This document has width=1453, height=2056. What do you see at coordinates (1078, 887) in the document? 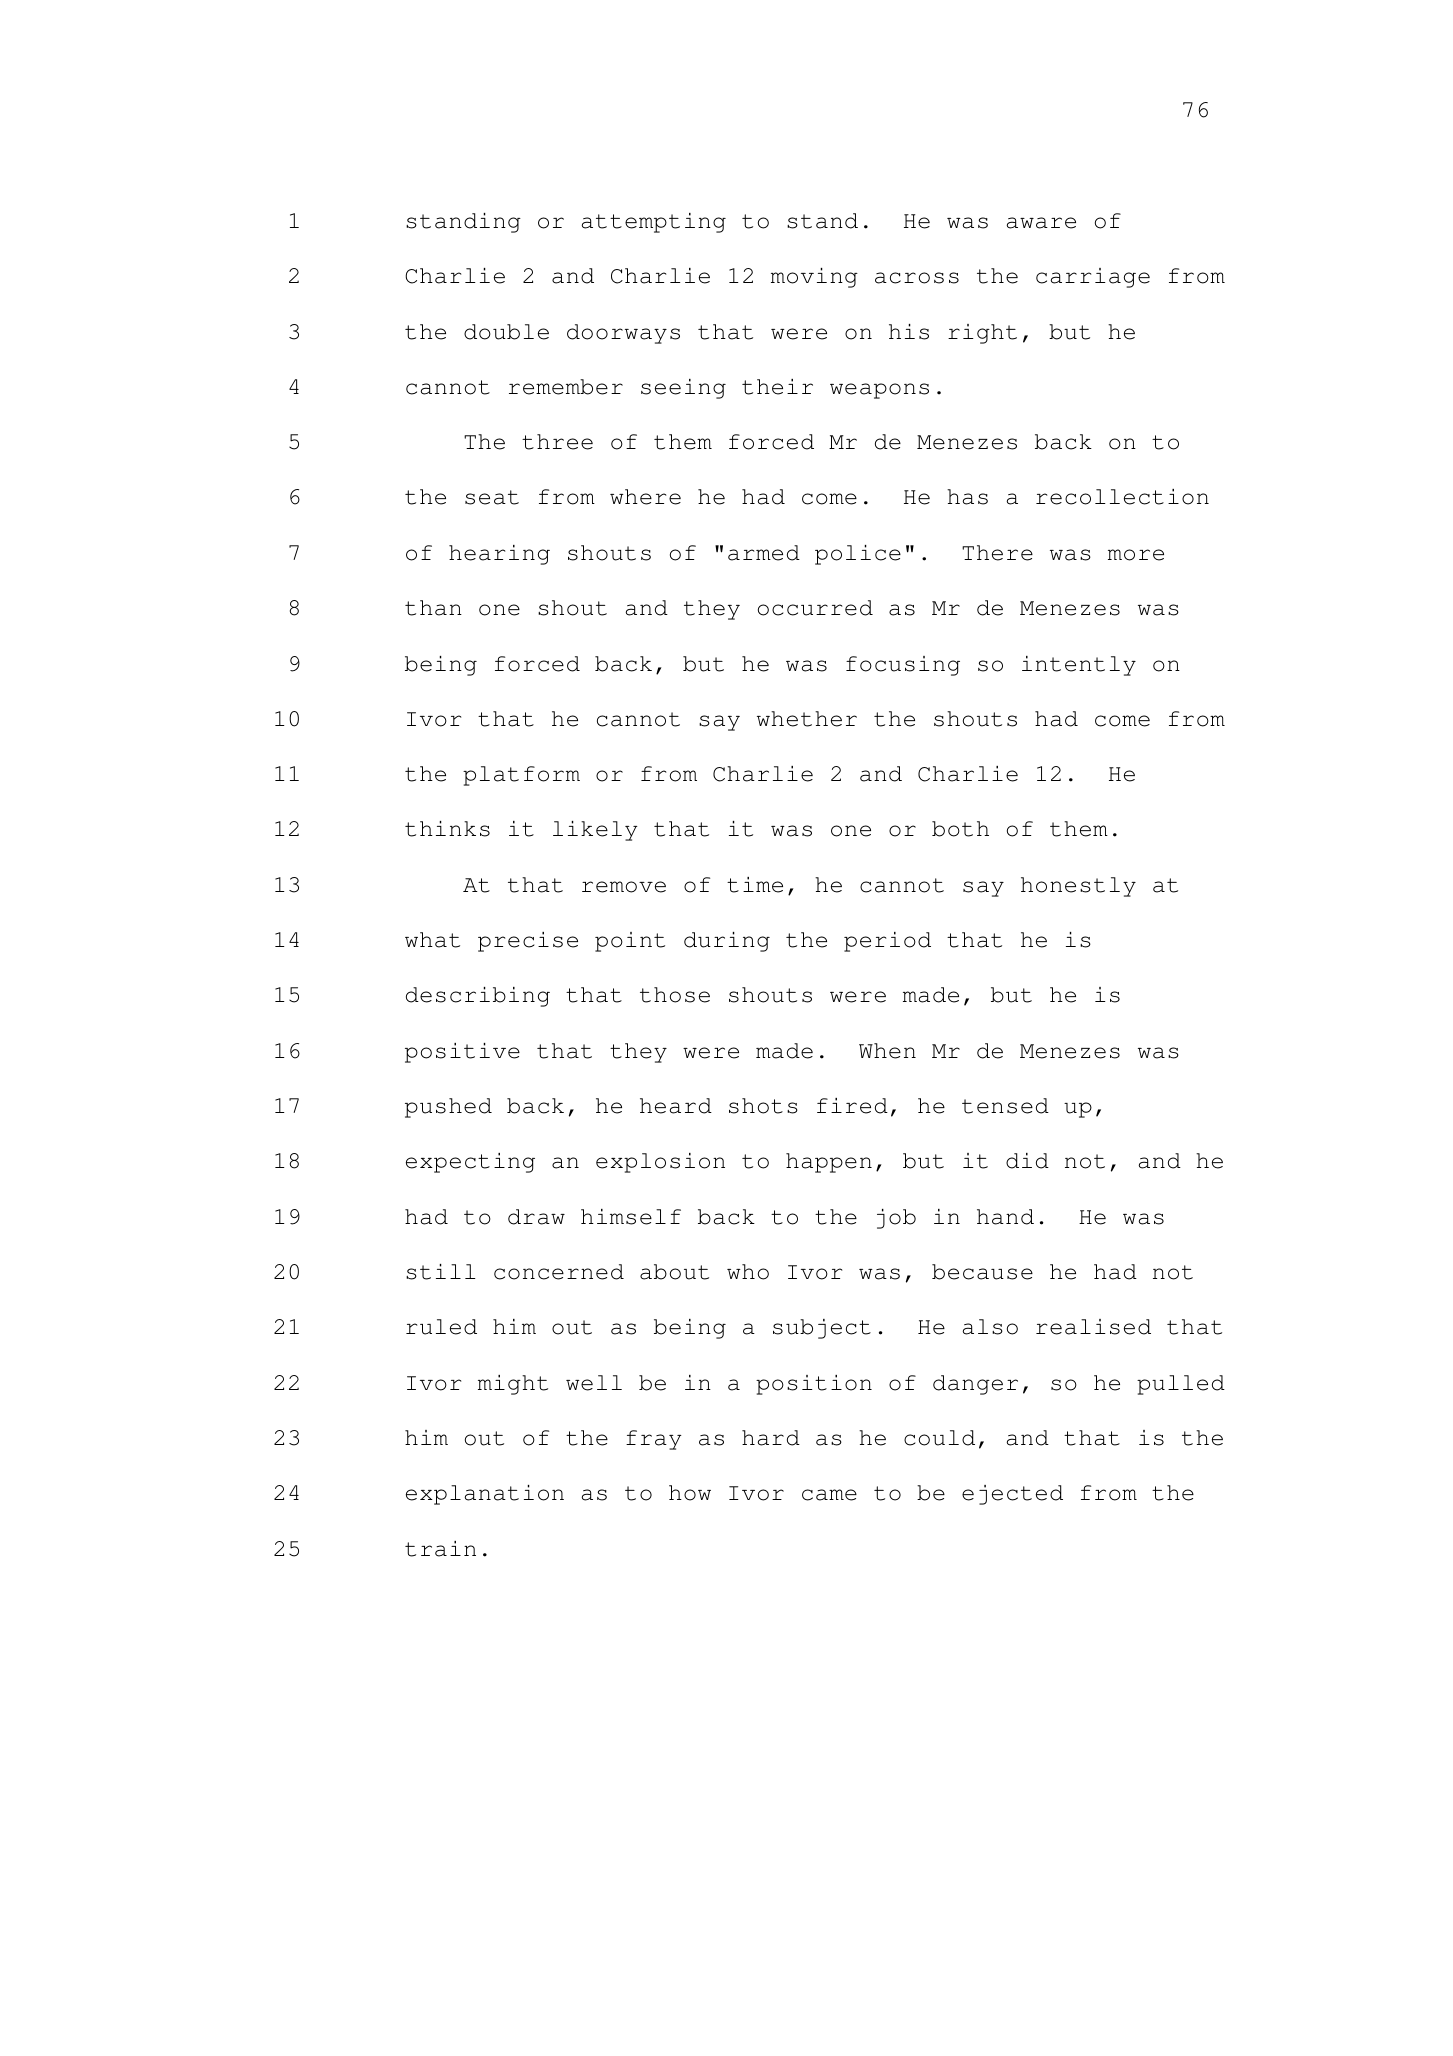
I see `honestly` at bounding box center [1078, 887].
